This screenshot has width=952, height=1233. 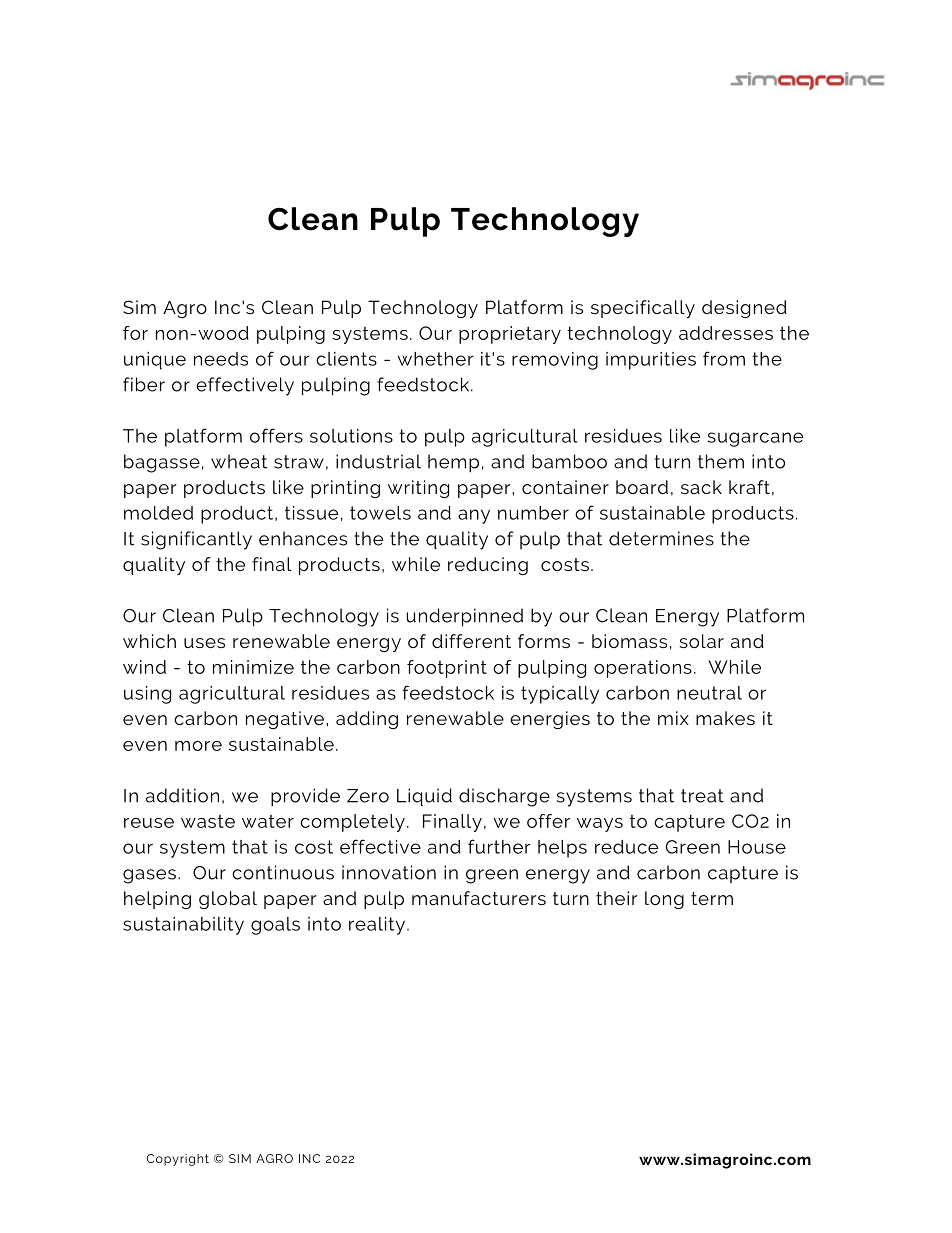 What do you see at coordinates (479, 898) in the screenshot?
I see `manufacturers` at bounding box center [479, 898].
